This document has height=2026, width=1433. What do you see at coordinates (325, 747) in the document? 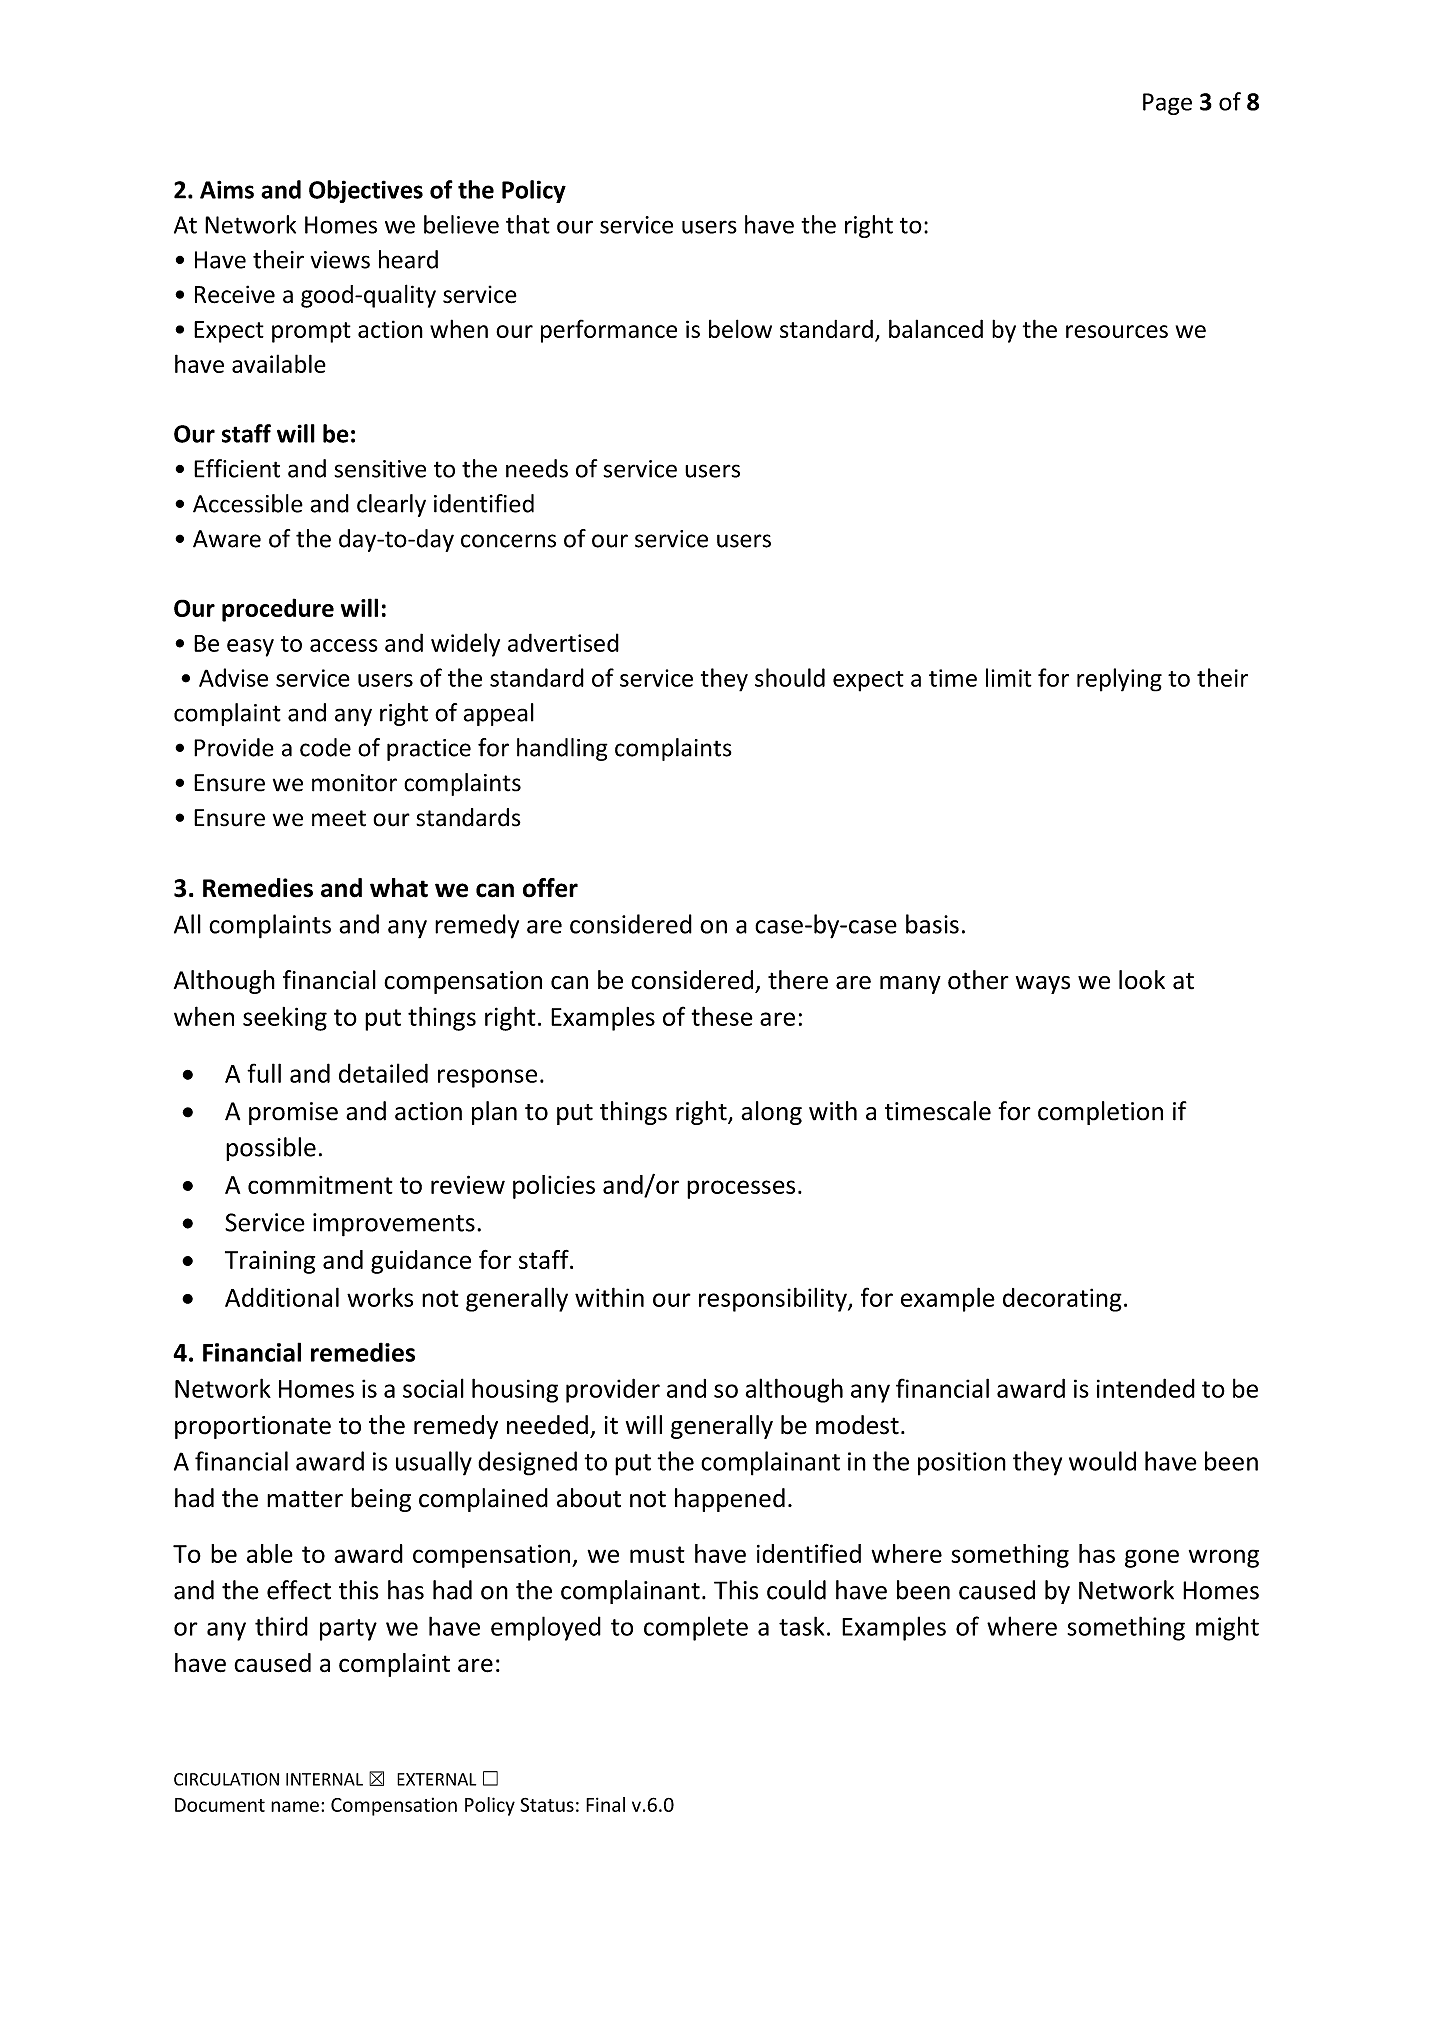
I see `code` at bounding box center [325, 747].
